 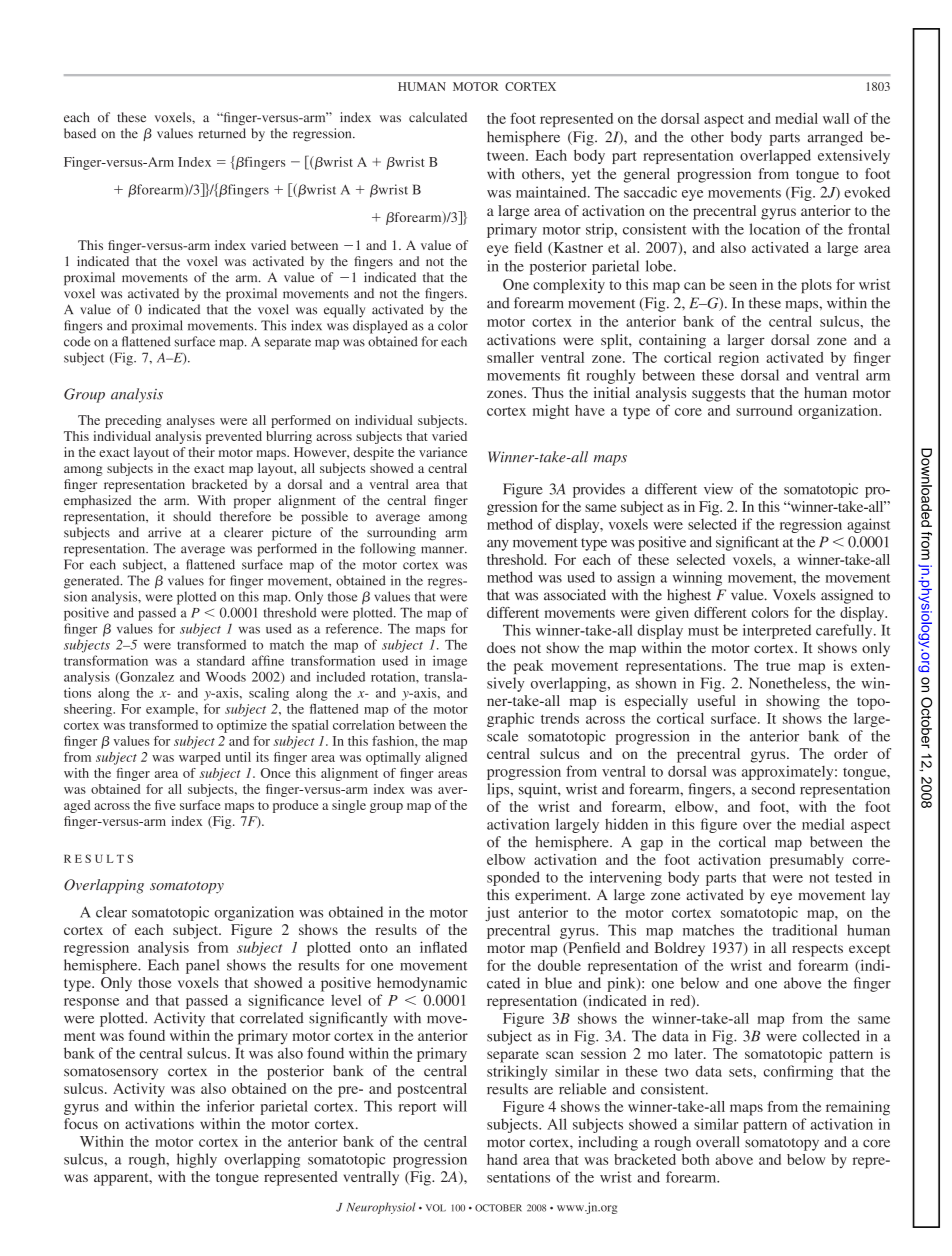 I want to click on returned, so click(x=222, y=133).
